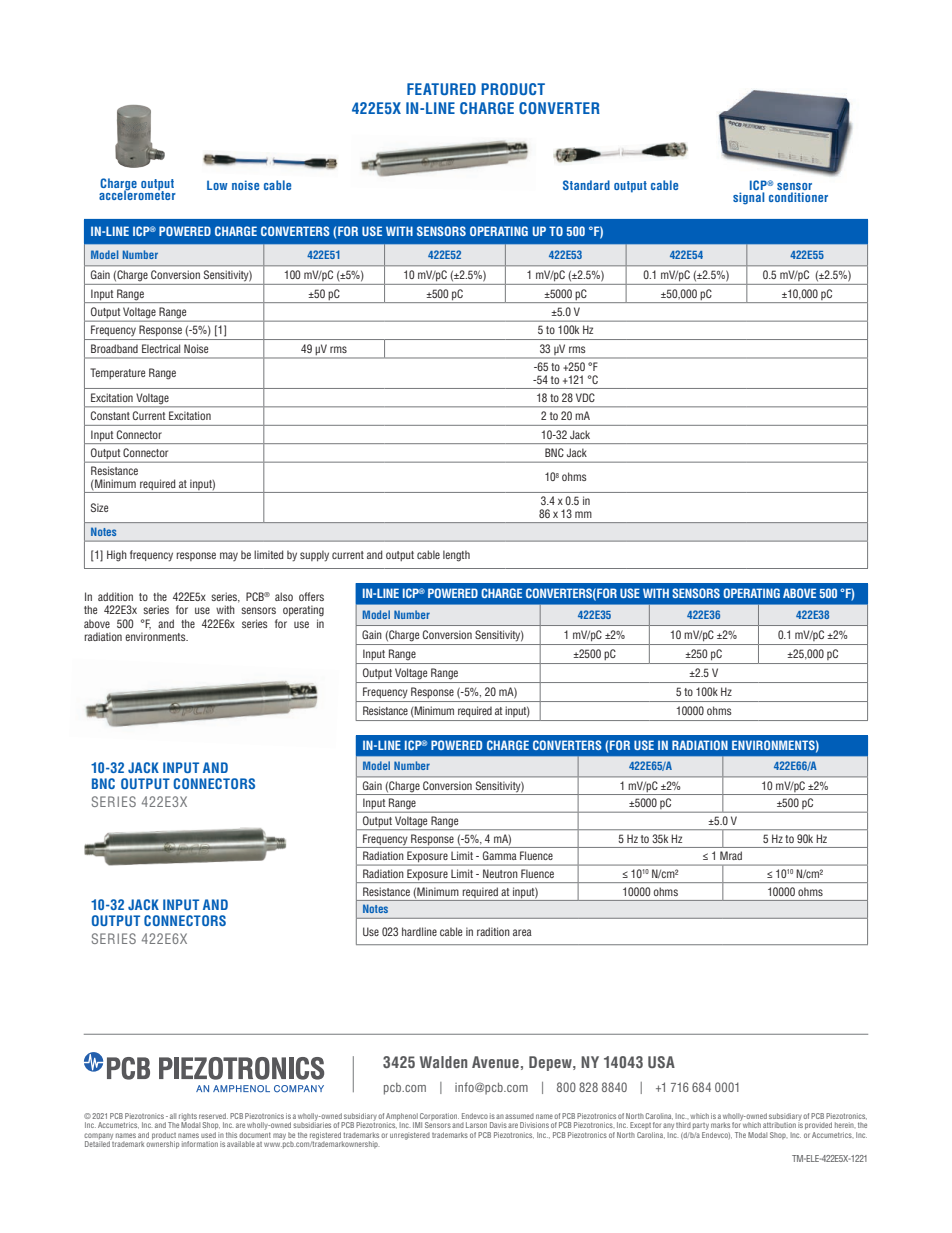 This image has width=952, height=1233. I want to click on supply, so click(314, 556).
